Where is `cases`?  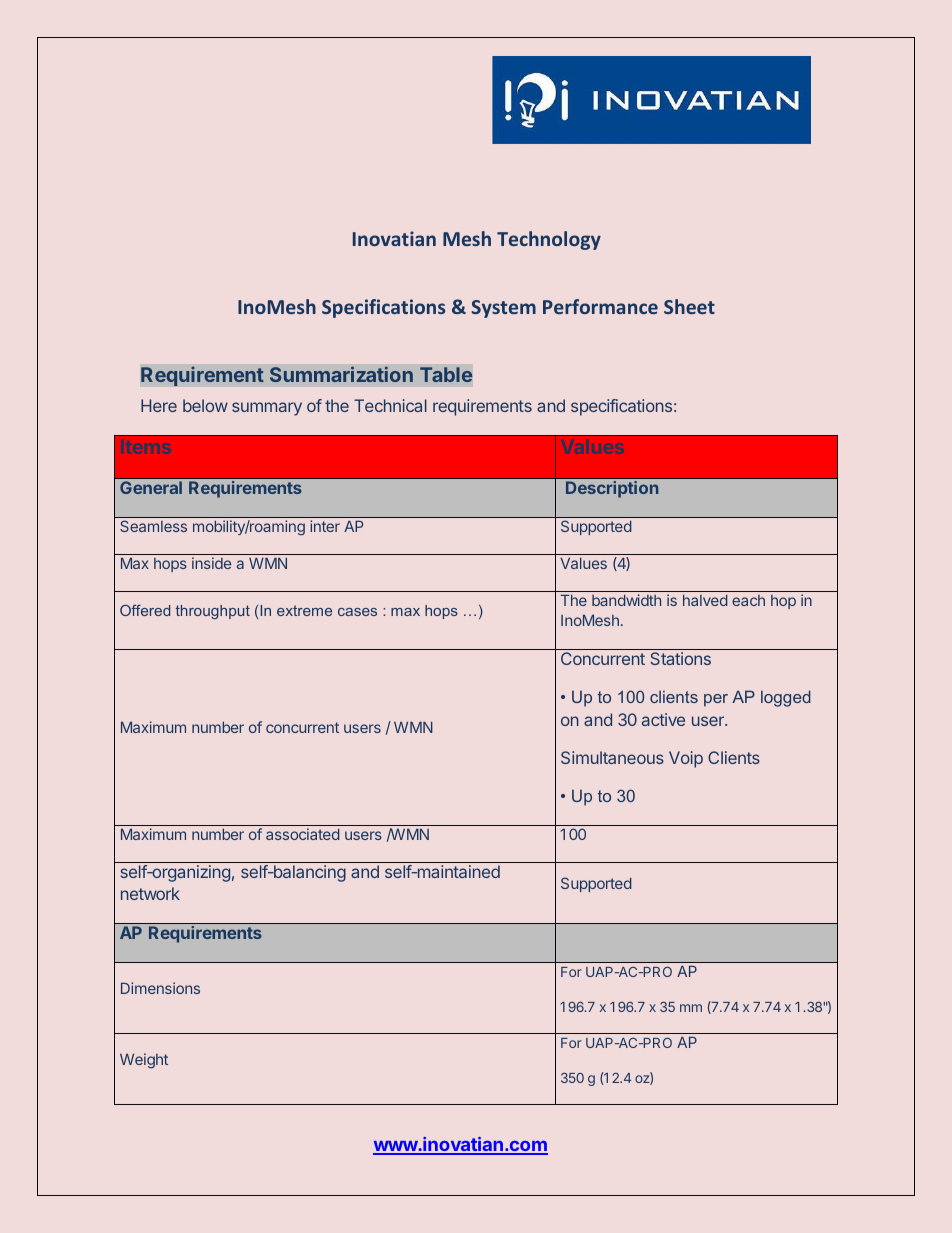 cases is located at coordinates (357, 612).
